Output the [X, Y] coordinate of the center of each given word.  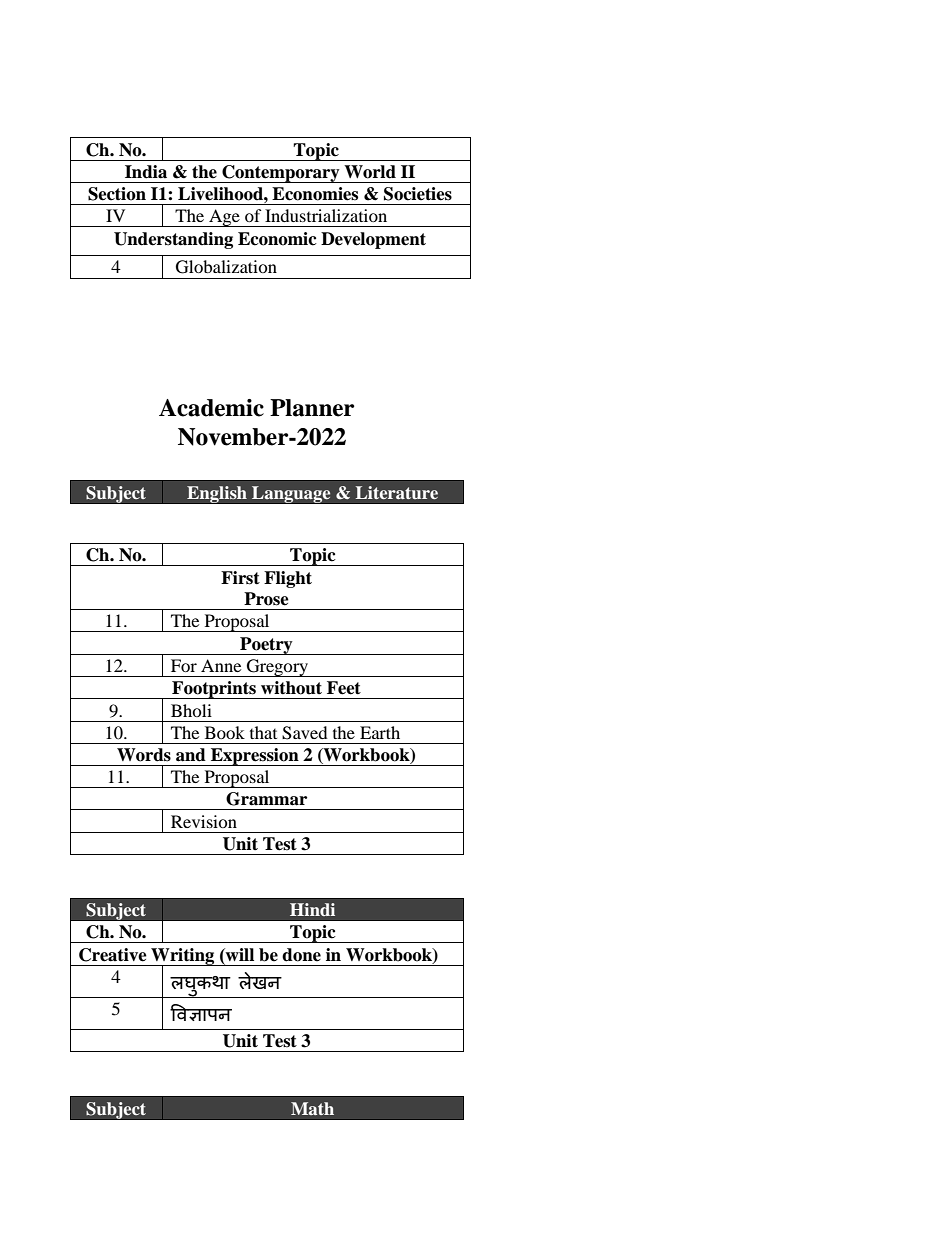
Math [312, 1108]
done [301, 955]
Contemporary [281, 174]
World [370, 172]
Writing [183, 957]
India [146, 172]
